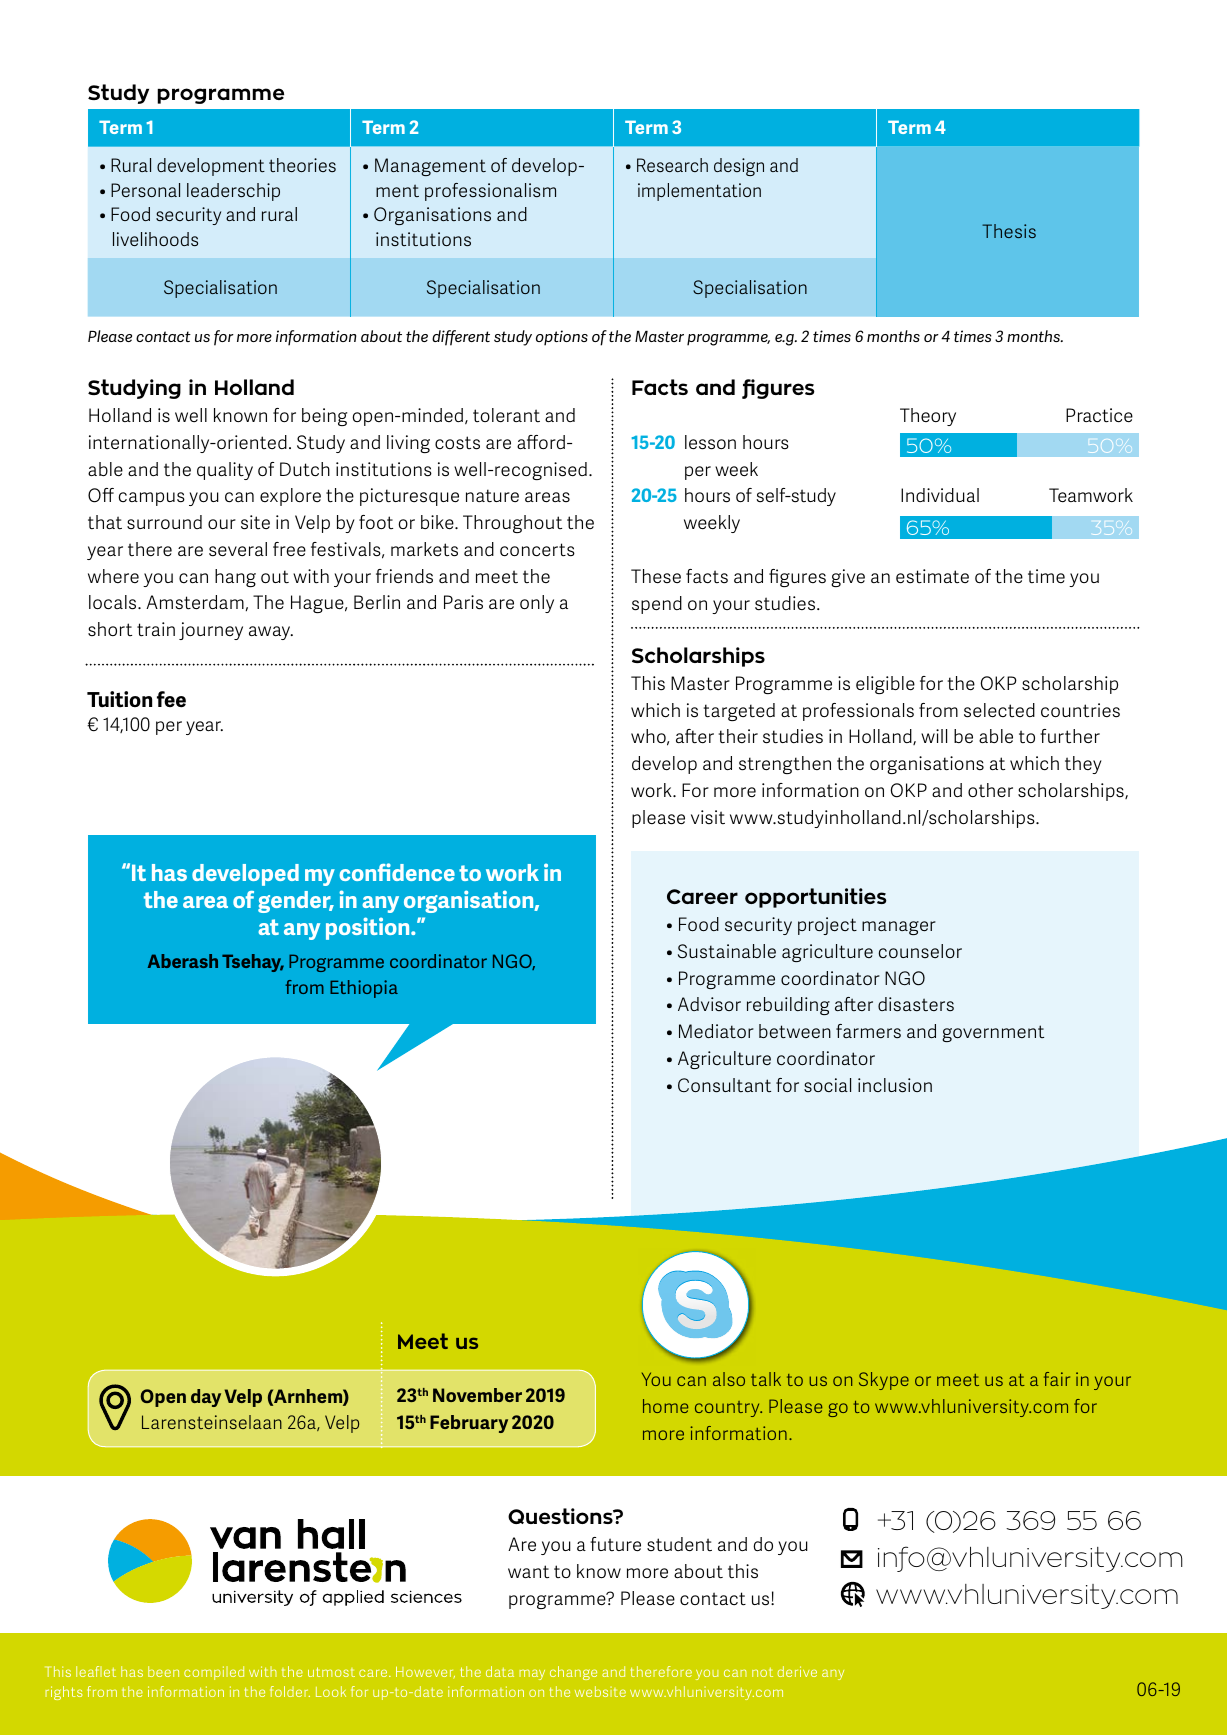  What do you see at coordinates (1057, 1379) in the screenshot?
I see `fair` at bounding box center [1057, 1379].
